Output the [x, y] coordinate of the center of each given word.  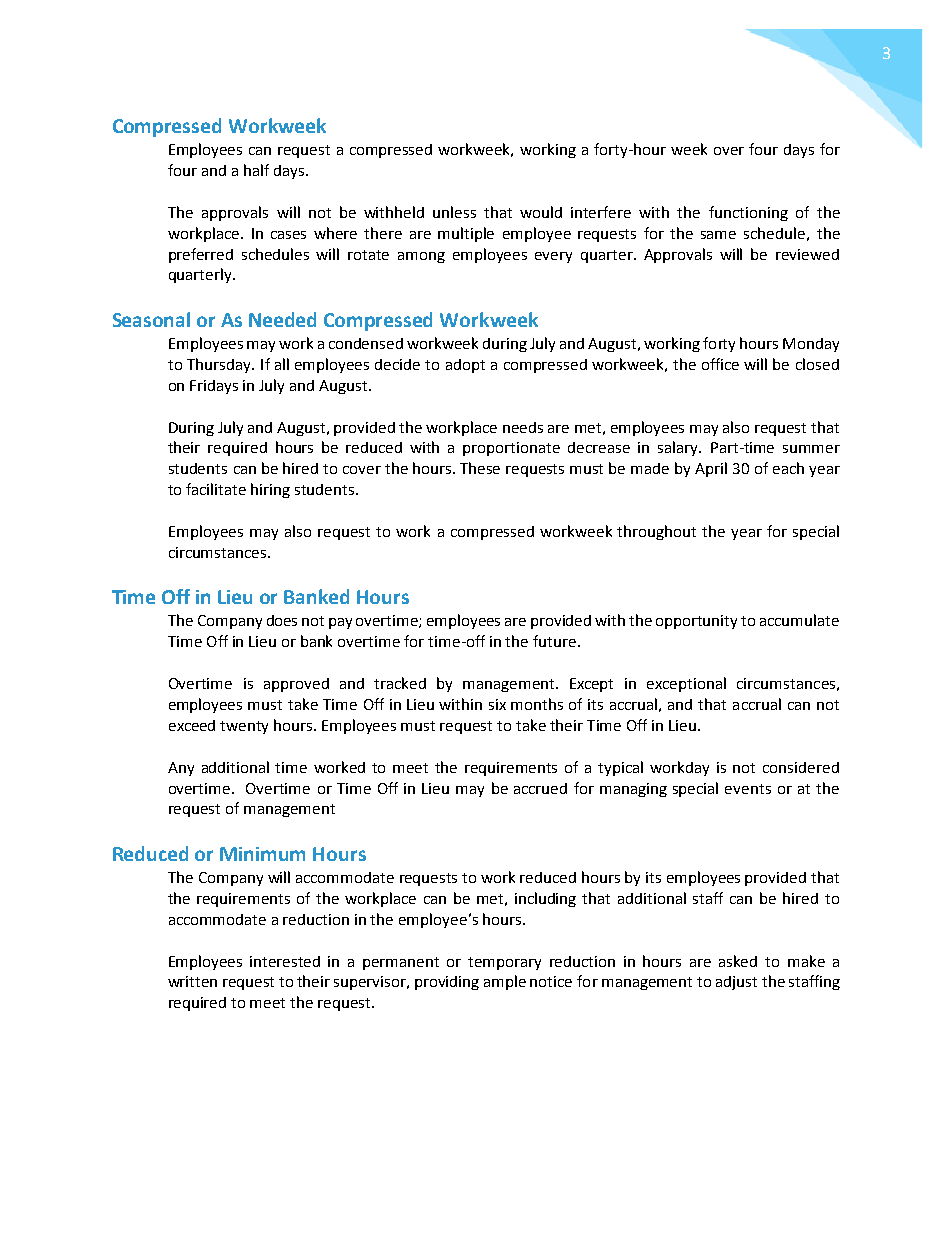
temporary [504, 963]
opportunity [696, 622]
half [256, 170]
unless [454, 212]
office [720, 364]
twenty [244, 727]
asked [738, 961]
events [748, 789]
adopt [465, 366]
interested [285, 961]
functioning [748, 213]
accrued [540, 788]
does [282, 620]
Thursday [220, 365]
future [556, 641]
